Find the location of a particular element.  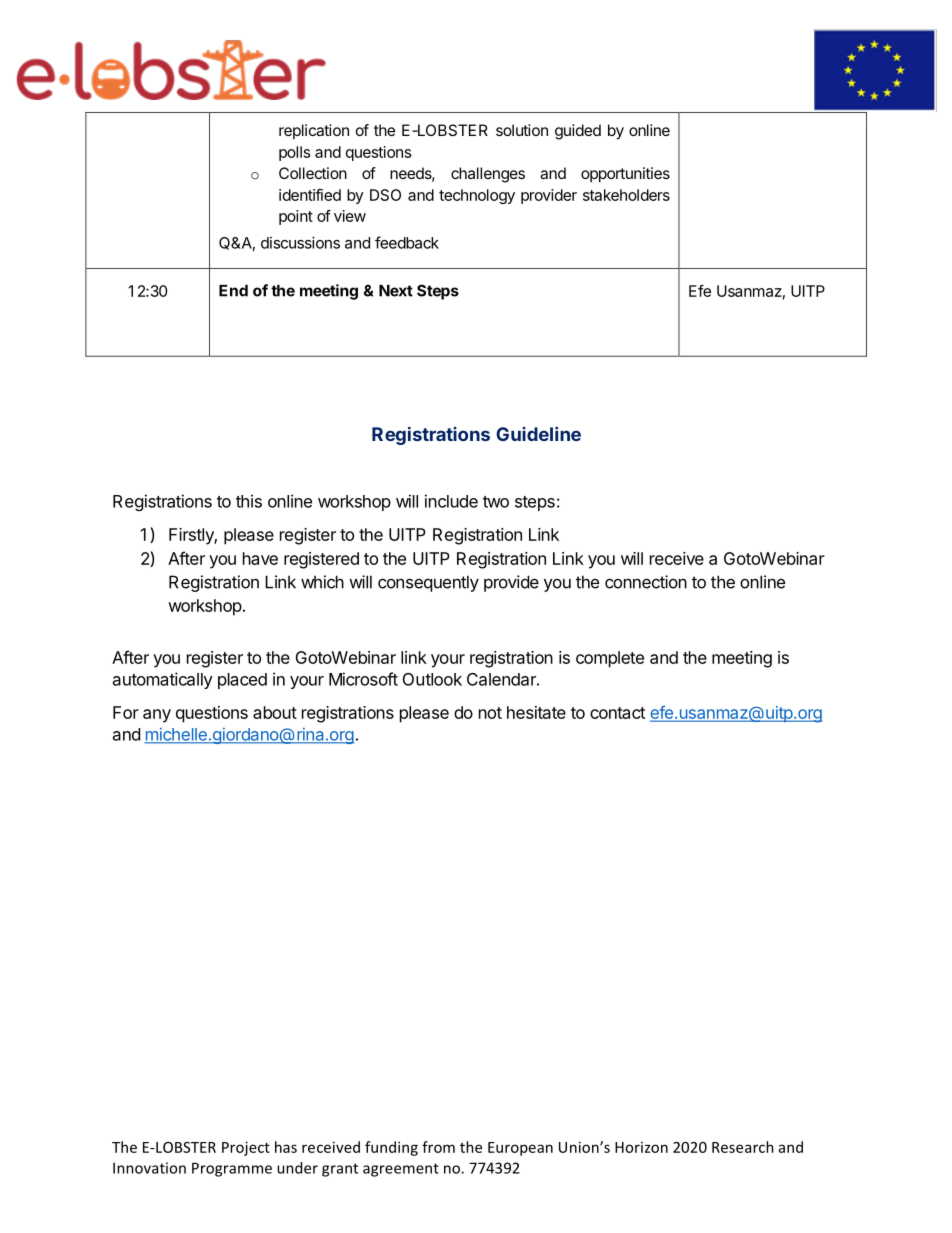

include is located at coordinates (451, 501).
